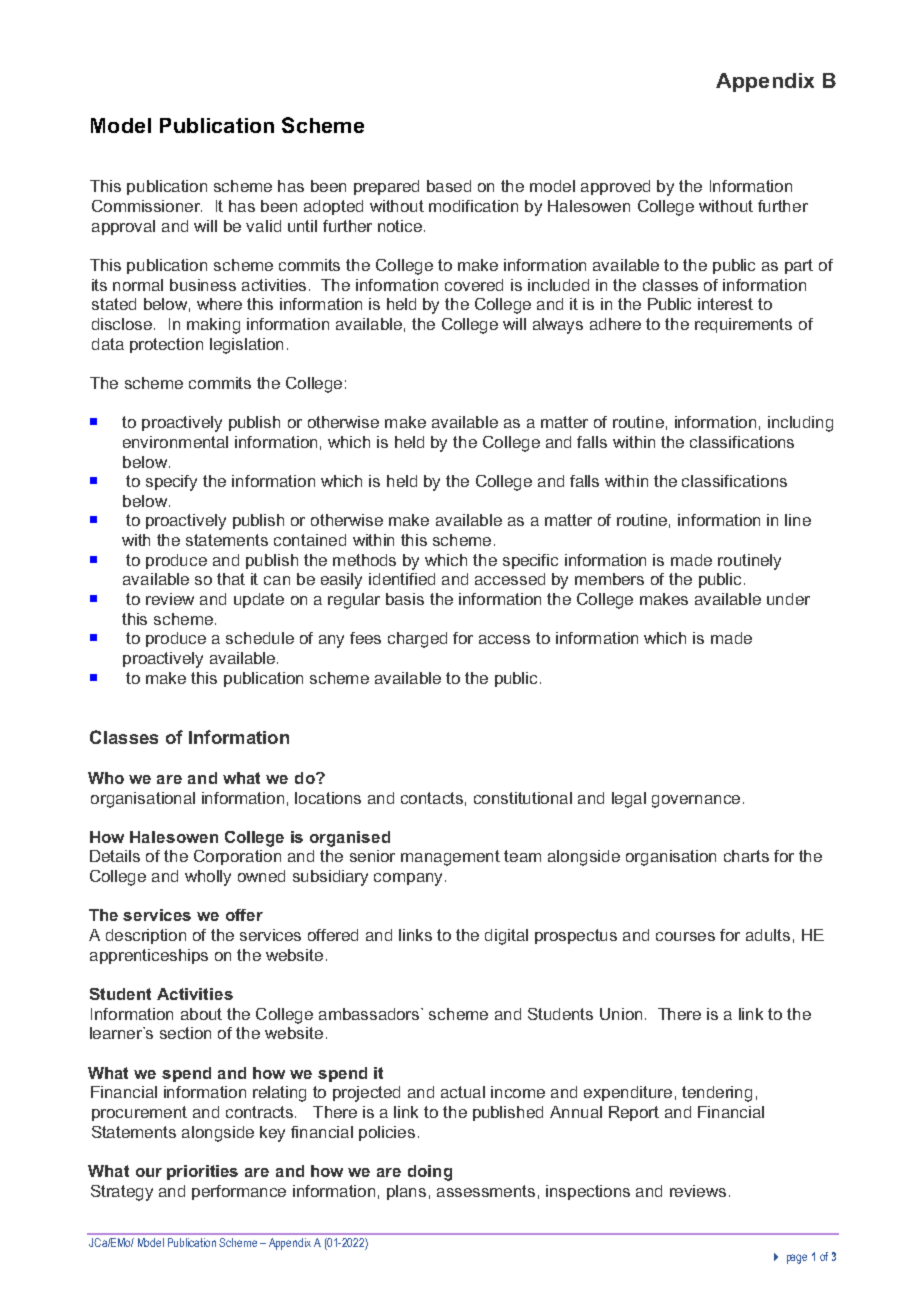 The image size is (924, 1308). I want to click on part, so click(799, 266).
